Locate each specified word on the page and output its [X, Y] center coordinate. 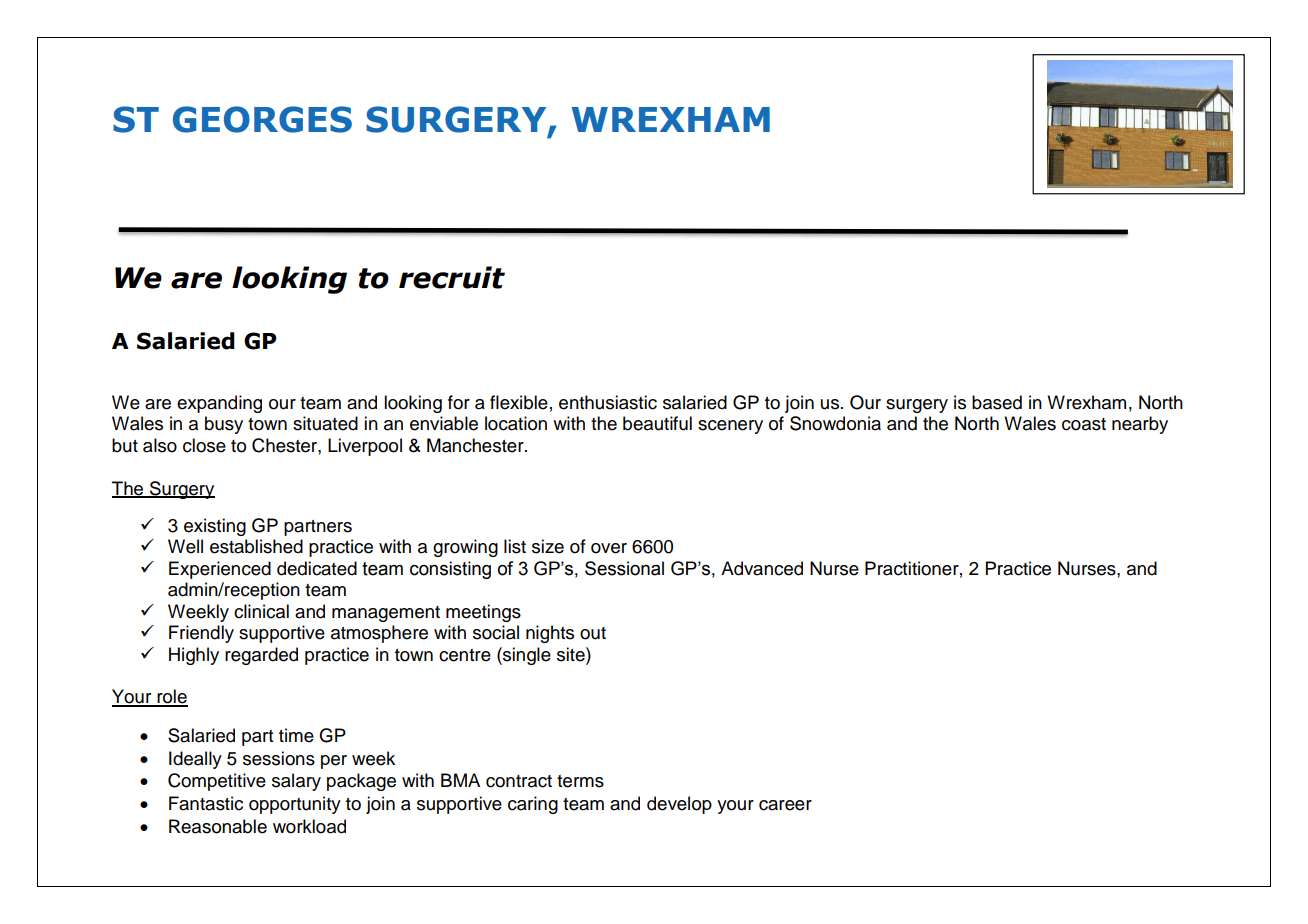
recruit [452, 277]
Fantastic [206, 803]
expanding [219, 404]
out [593, 633]
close [204, 445]
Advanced [762, 568]
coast [1084, 424]
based [997, 402]
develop [679, 805]
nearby [1140, 425]
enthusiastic [608, 402]
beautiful [657, 423]
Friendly [201, 634]
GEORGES [262, 119]
